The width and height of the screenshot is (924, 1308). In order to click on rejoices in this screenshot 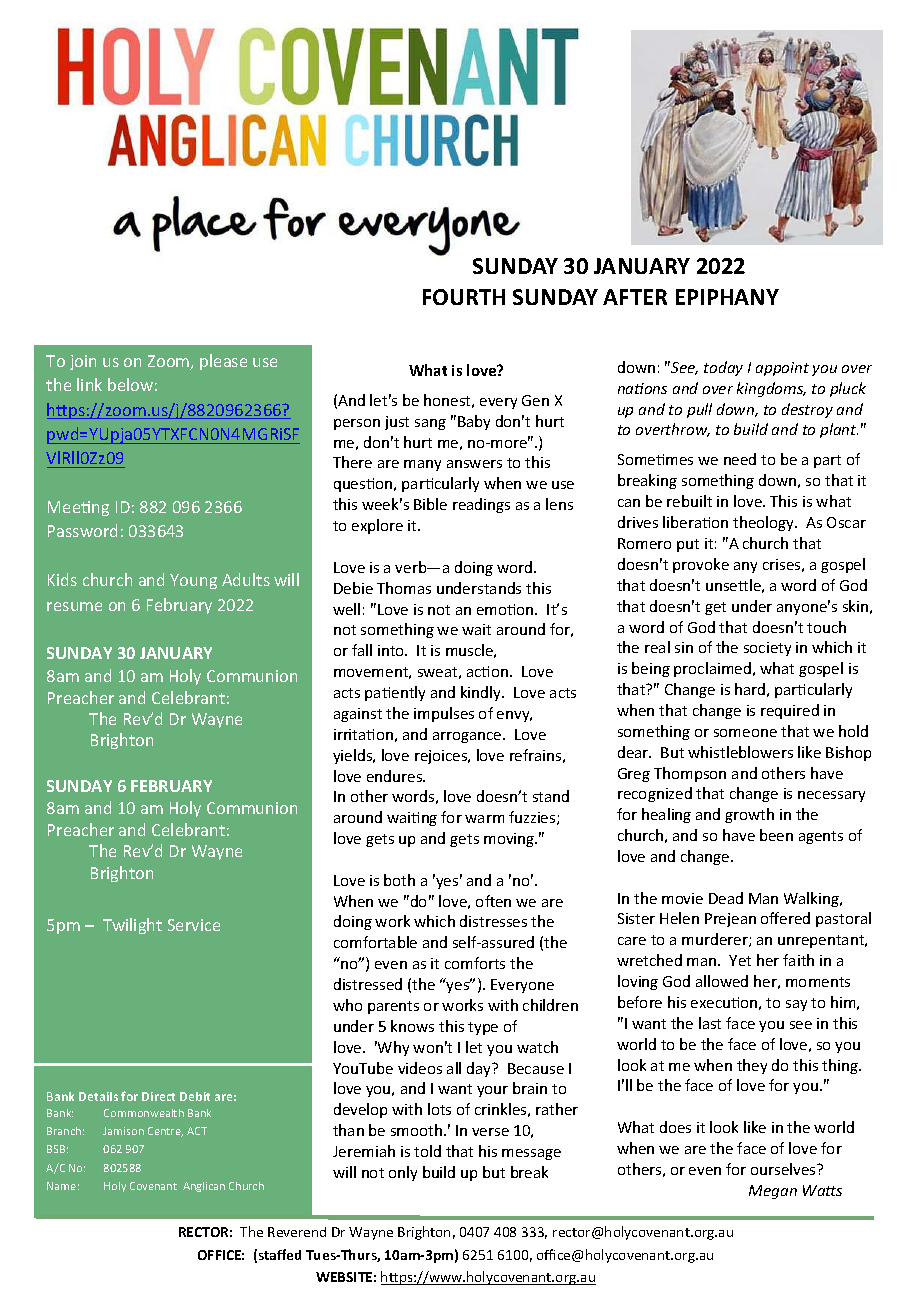, I will do `click(442, 757)`.
